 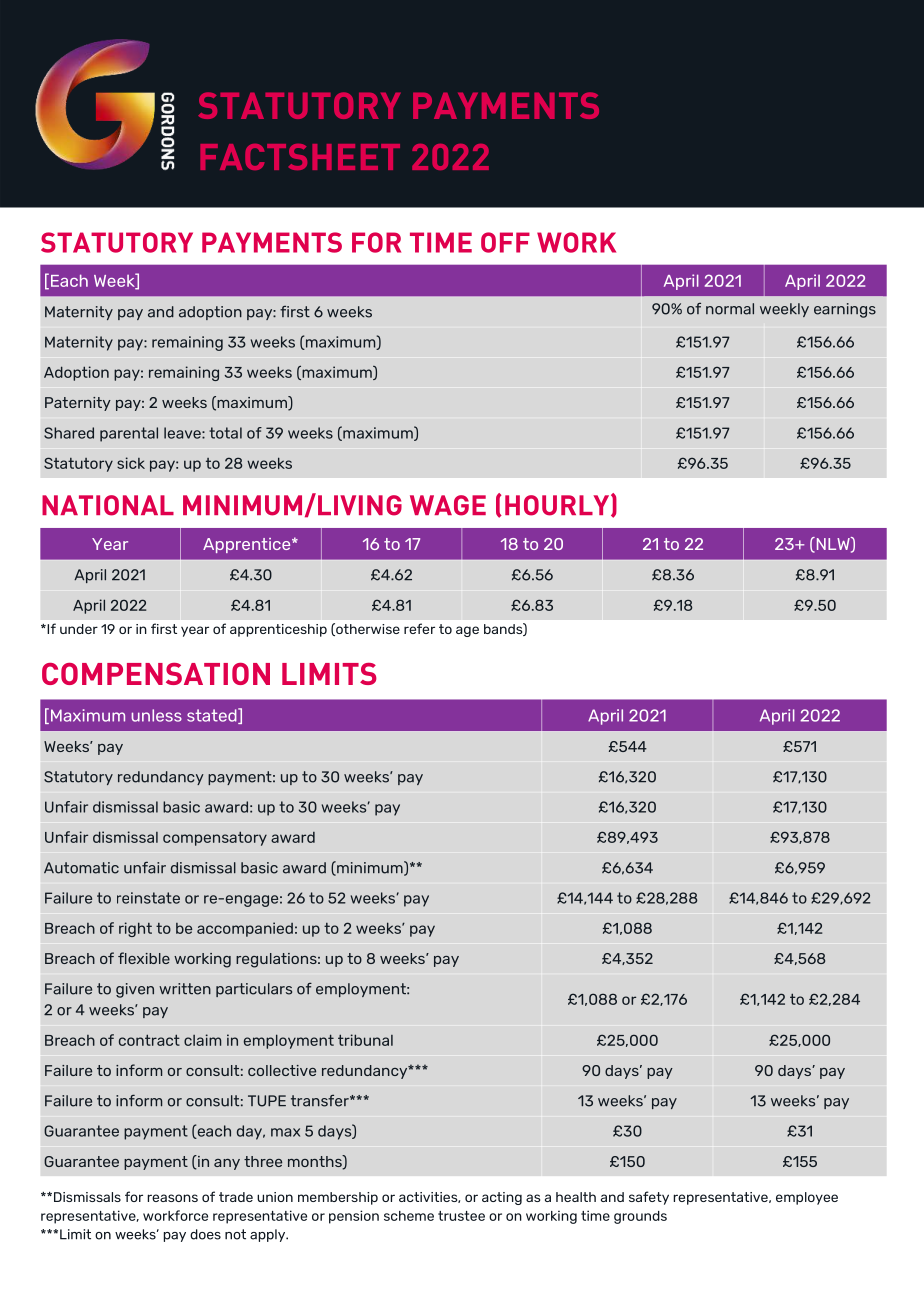 I want to click on earnings, so click(x=845, y=310).
